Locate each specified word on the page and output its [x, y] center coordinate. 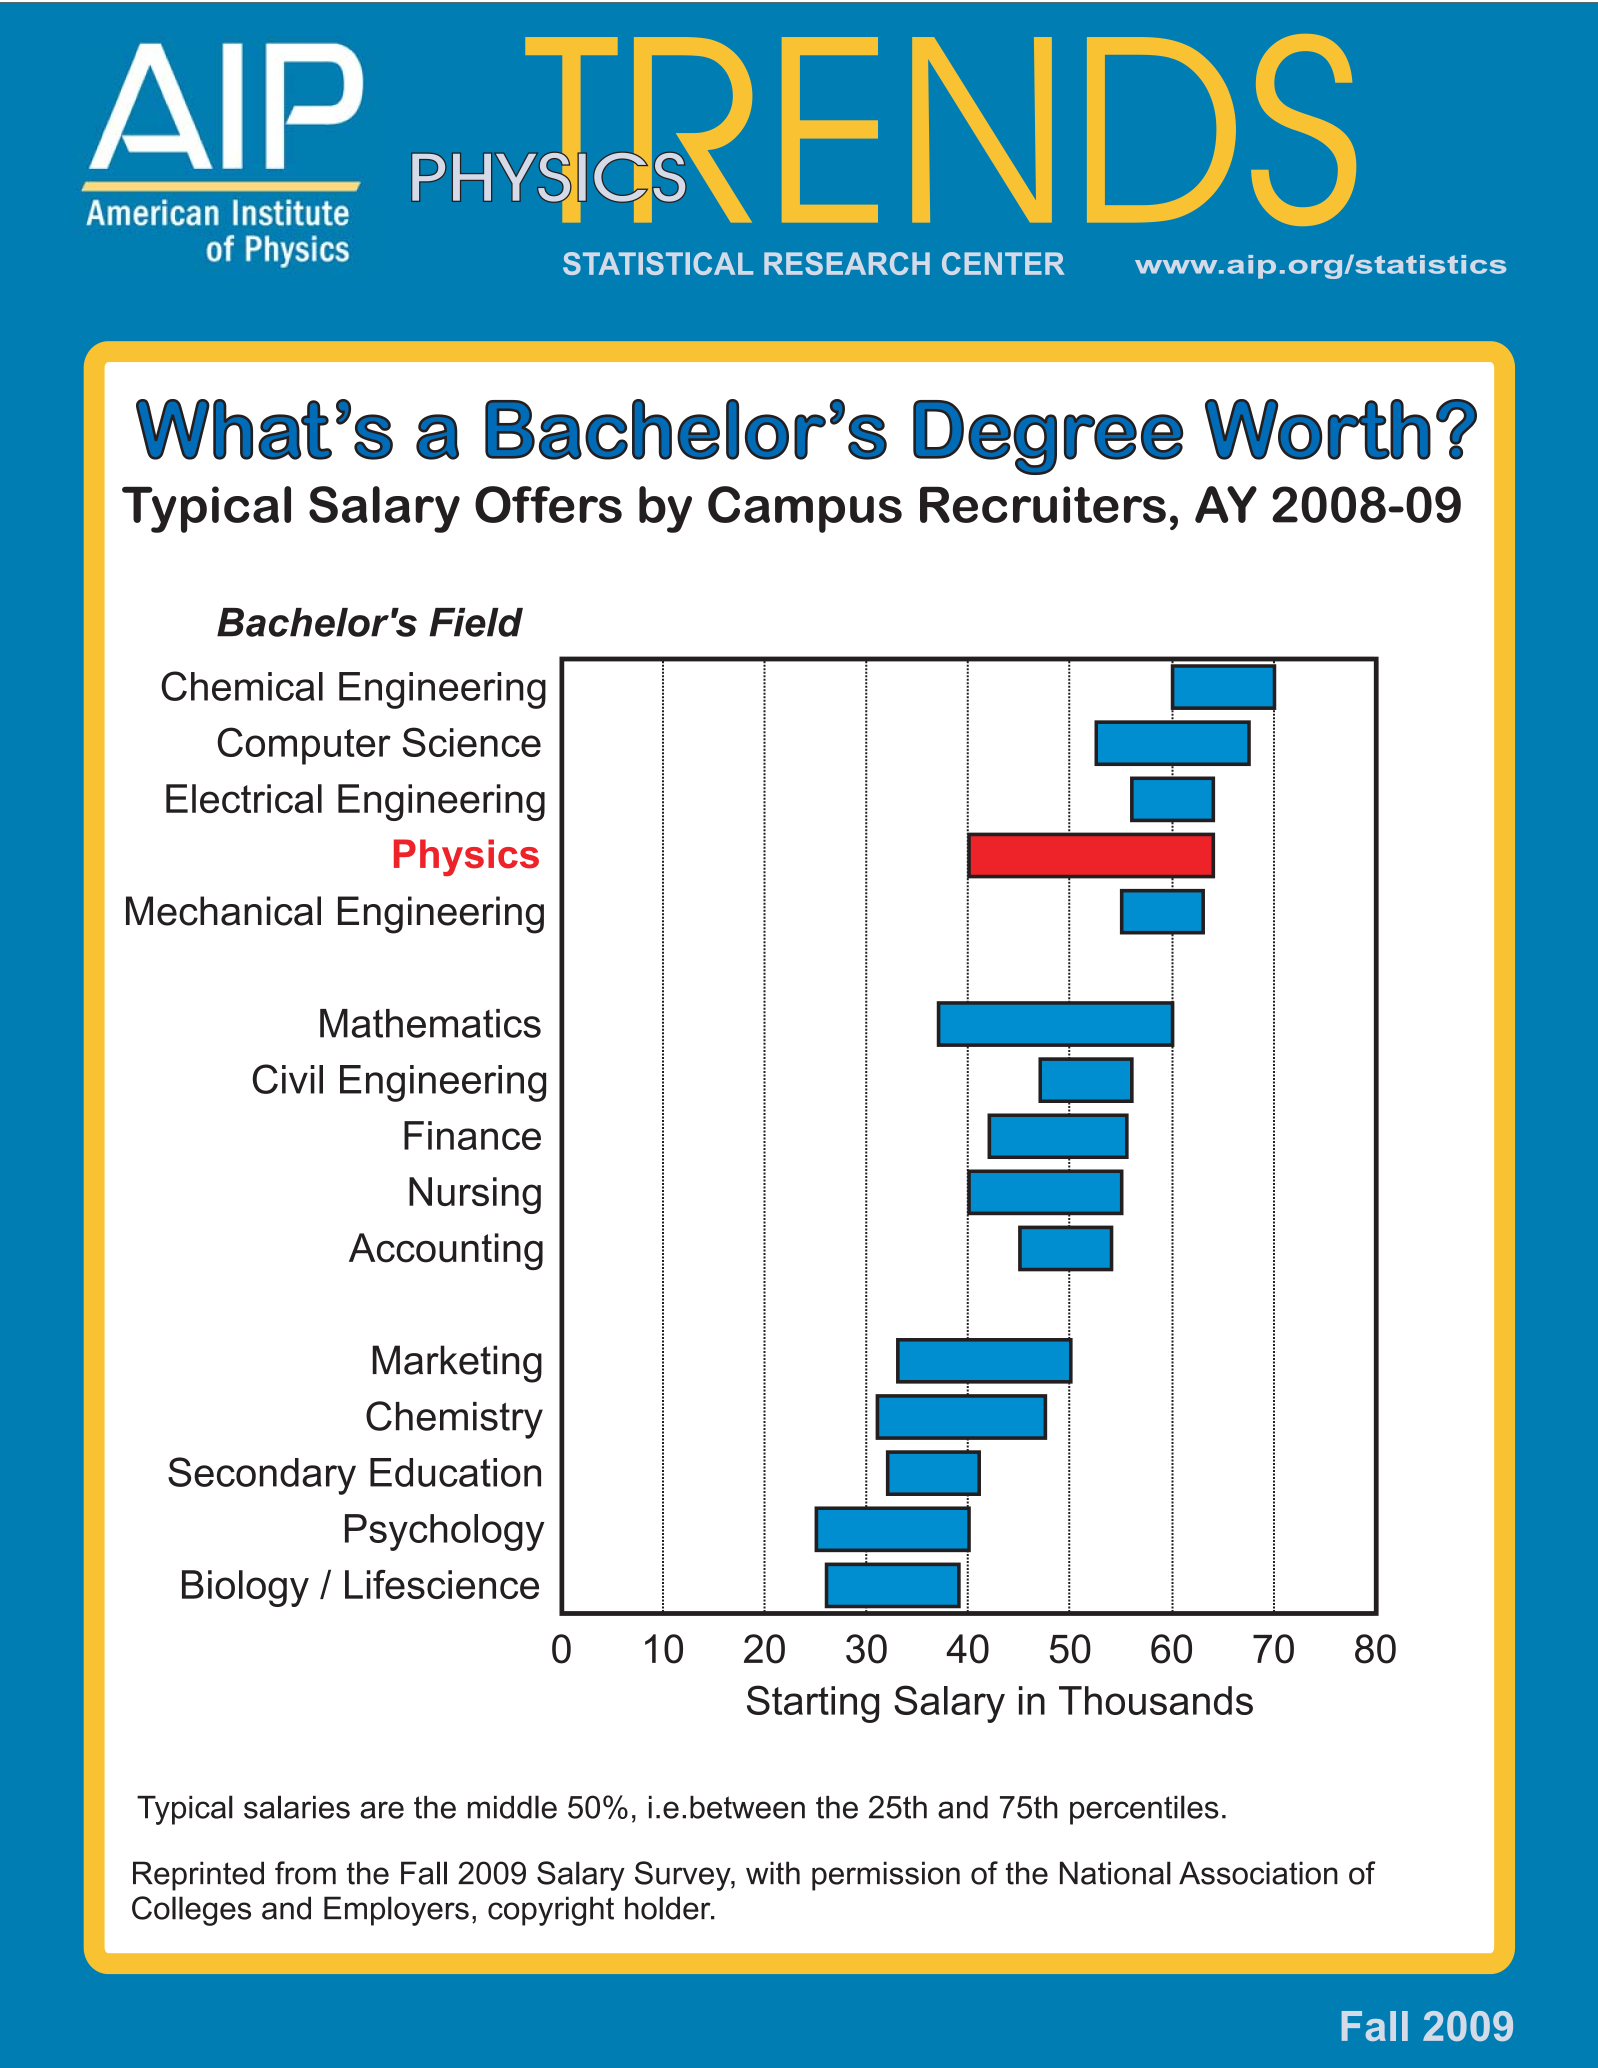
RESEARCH [847, 263]
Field [476, 622]
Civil [288, 1079]
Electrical [244, 798]
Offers [548, 504]
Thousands [1156, 1700]
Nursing [475, 1195]
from [305, 1873]
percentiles [1144, 1810]
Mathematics [430, 1023]
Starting [813, 1704]
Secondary [262, 1476]
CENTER [1003, 263]
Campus [805, 509]
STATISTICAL [658, 263]
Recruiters [1043, 504]
